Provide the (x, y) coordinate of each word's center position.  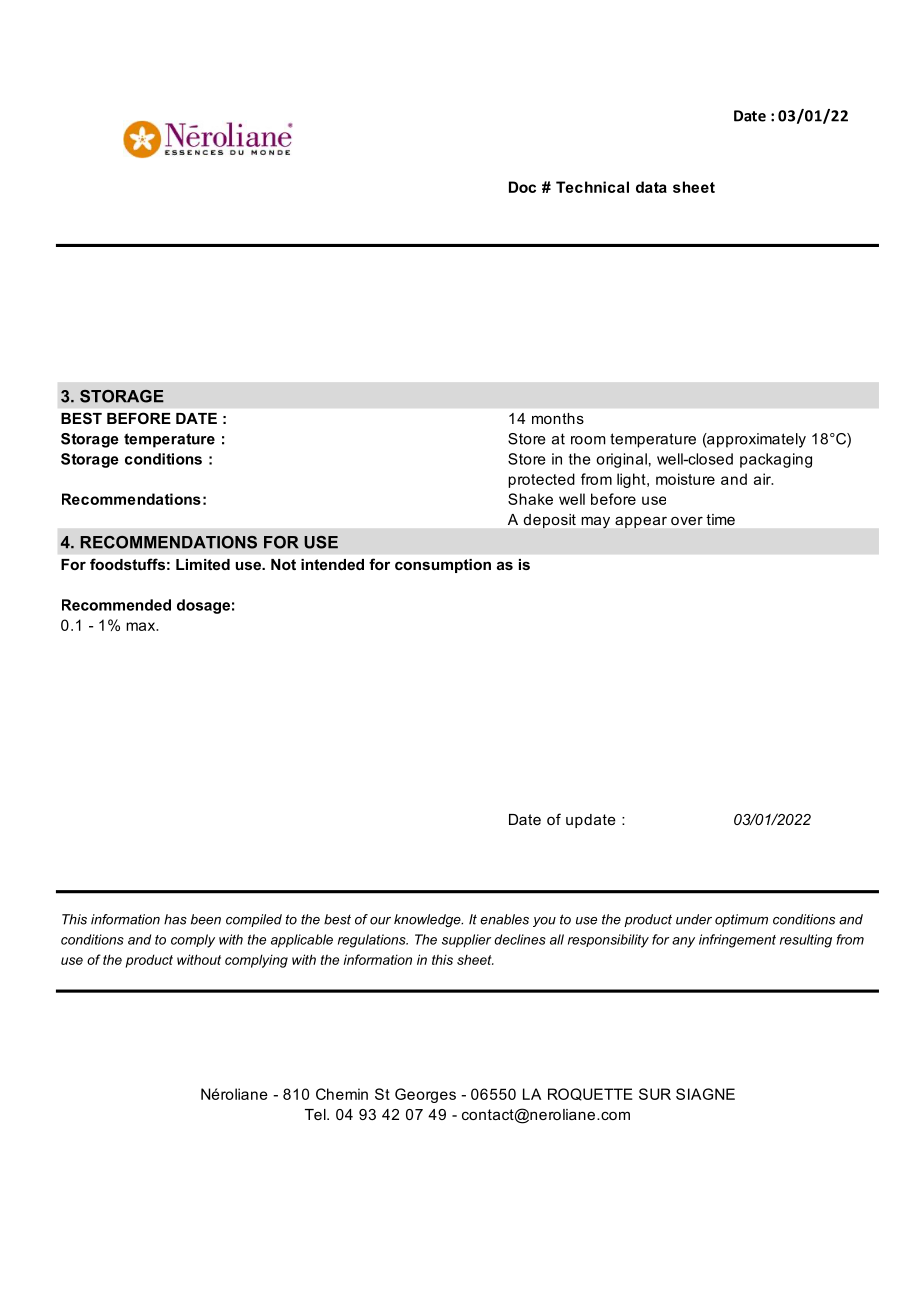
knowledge (428, 920)
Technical (592, 187)
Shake (530, 499)
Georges (425, 1095)
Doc (522, 187)
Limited (203, 564)
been (206, 919)
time (721, 519)
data (651, 187)
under (694, 919)
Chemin (342, 1094)
